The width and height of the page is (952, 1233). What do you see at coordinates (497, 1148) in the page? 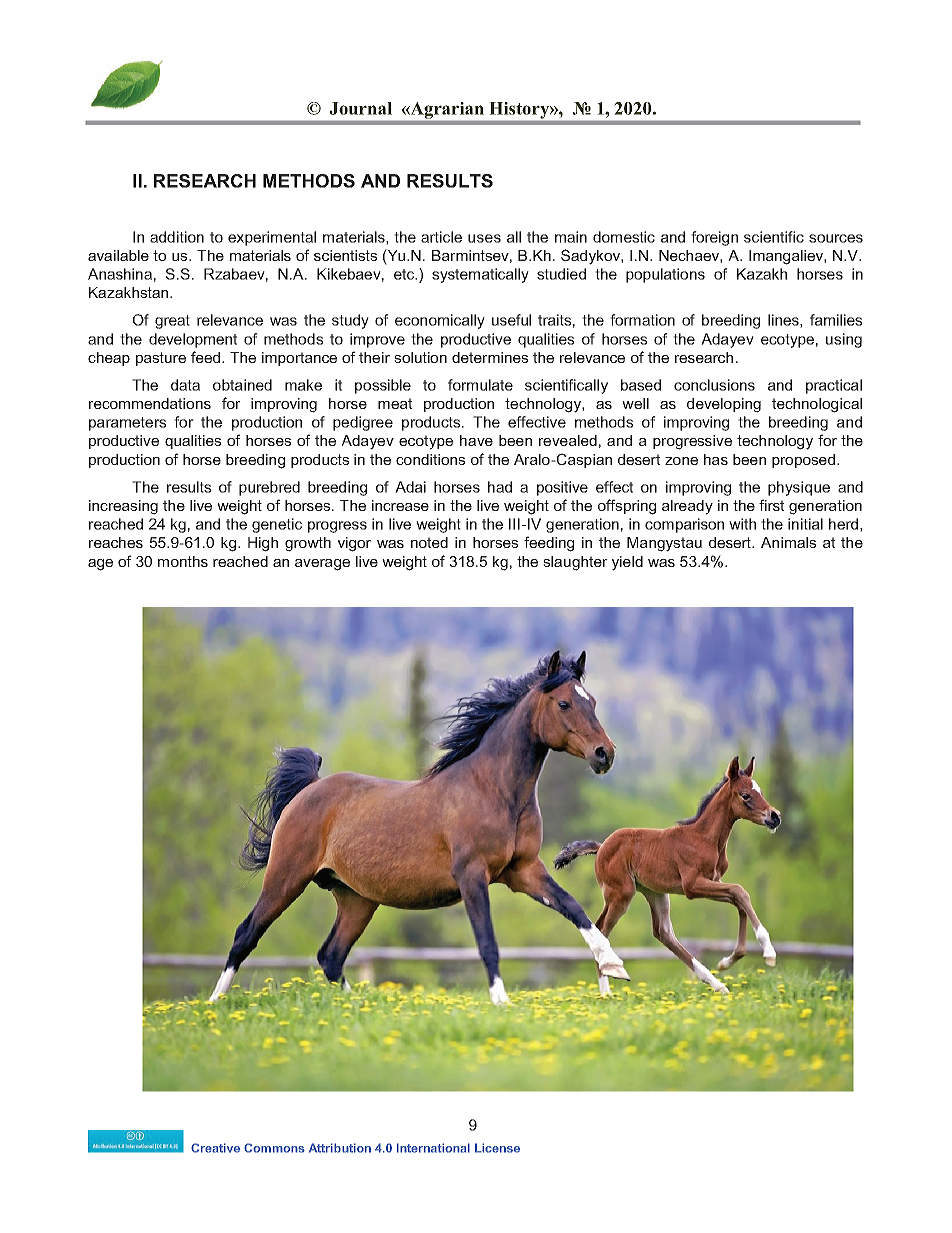
I see `License` at bounding box center [497, 1148].
